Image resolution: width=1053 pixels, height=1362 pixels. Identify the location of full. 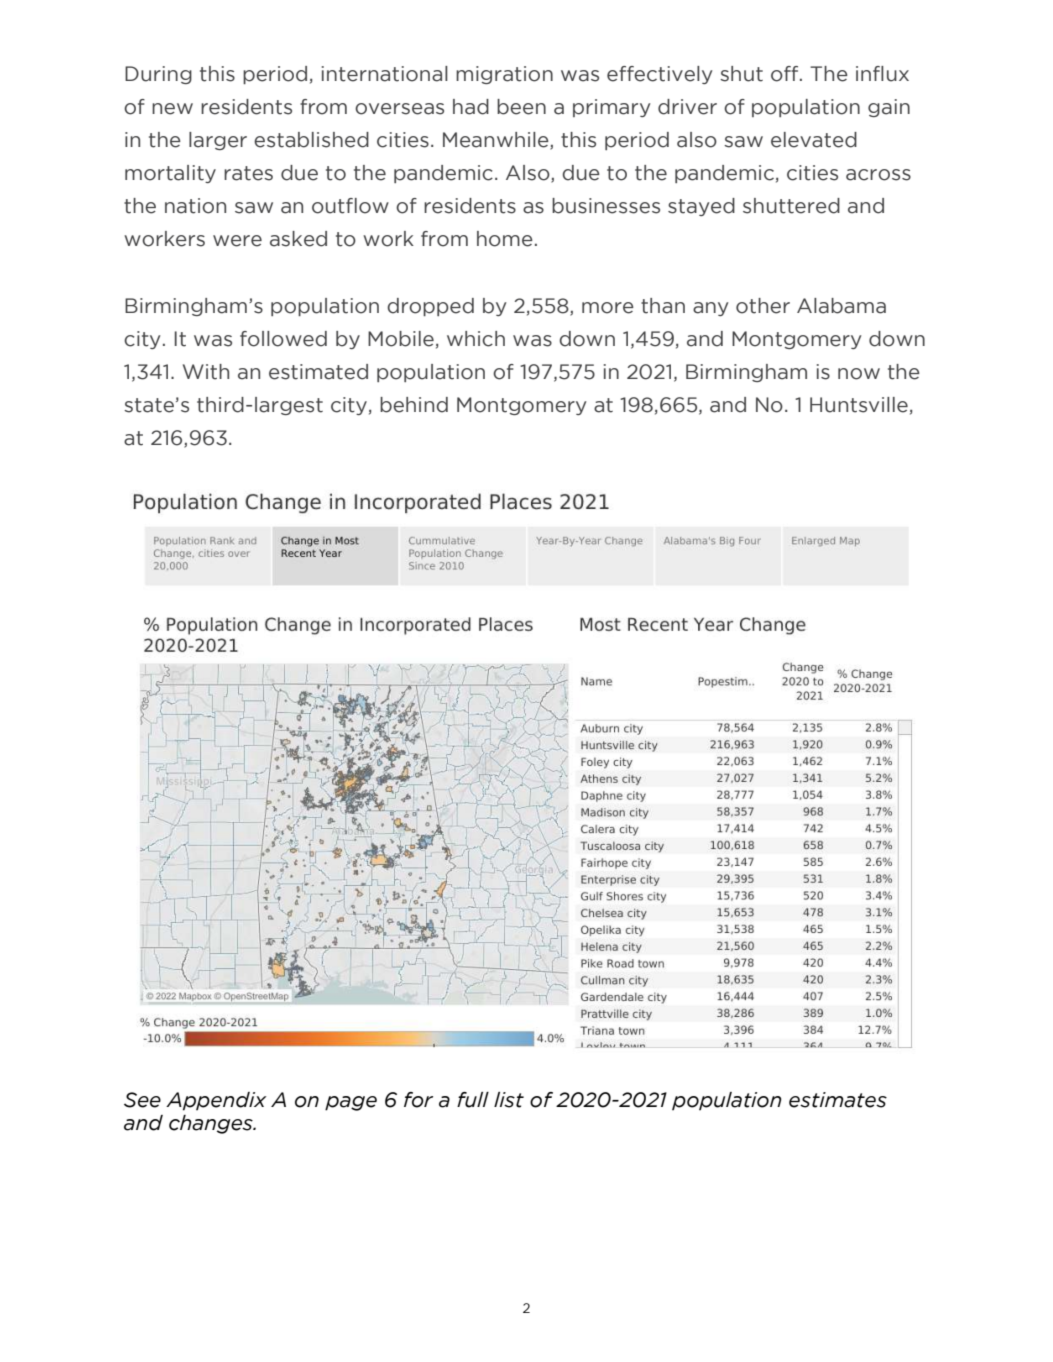
(473, 1100).
